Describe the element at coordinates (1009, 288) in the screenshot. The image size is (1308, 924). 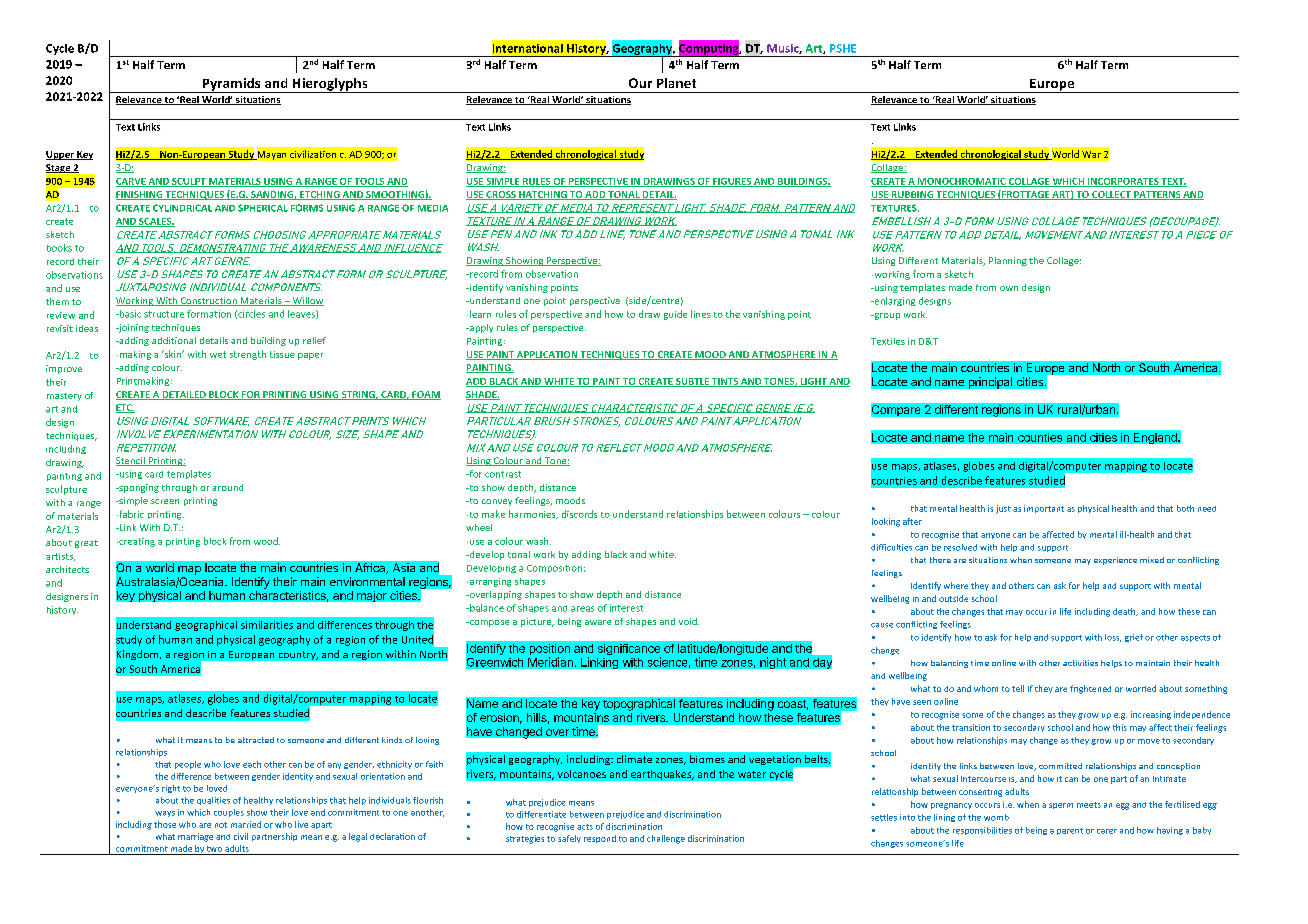
I see `own` at that location.
